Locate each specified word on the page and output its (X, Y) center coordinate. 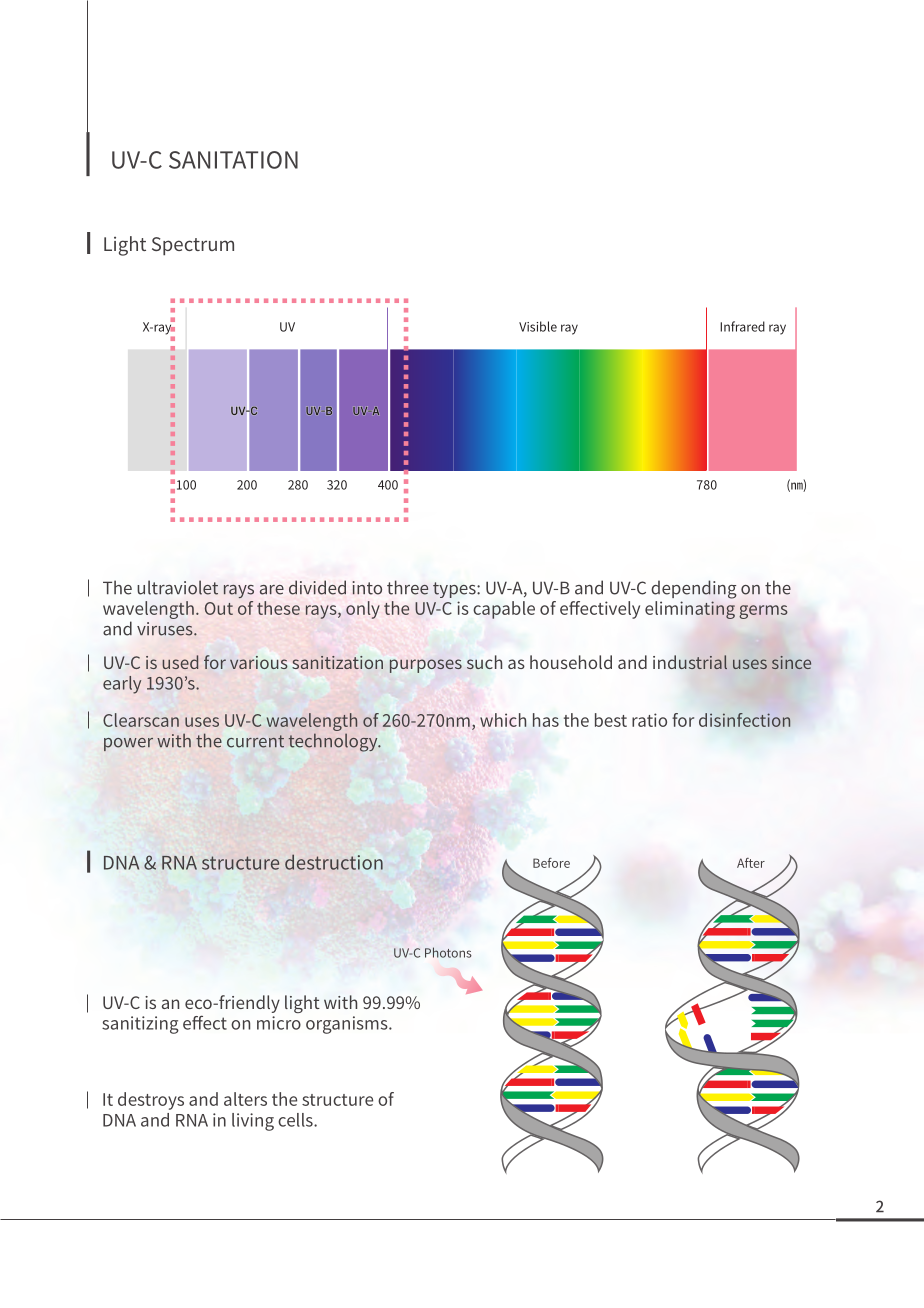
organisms (348, 1025)
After (751, 863)
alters (245, 1099)
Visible (538, 326)
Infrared (742, 326)
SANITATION (233, 160)
